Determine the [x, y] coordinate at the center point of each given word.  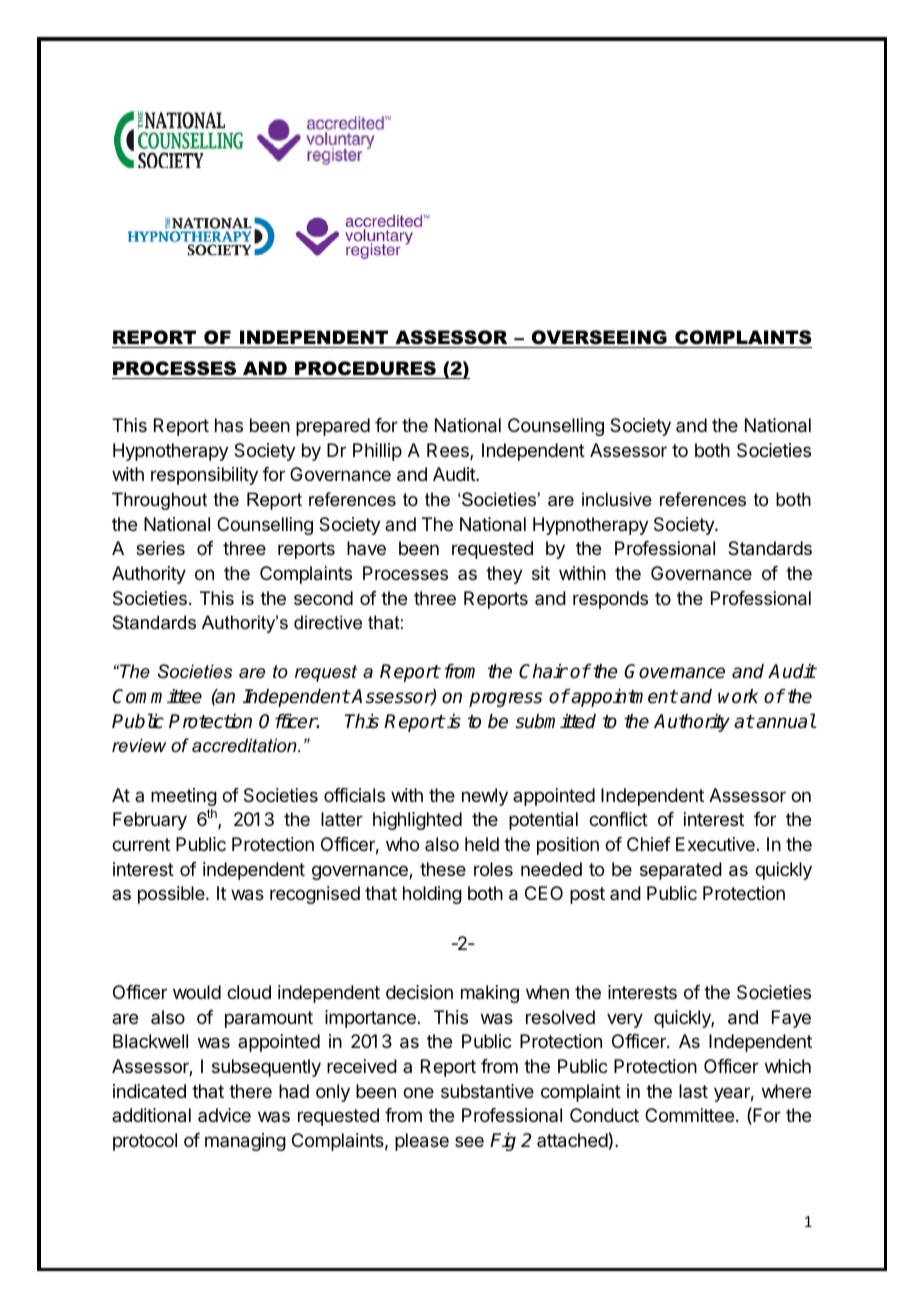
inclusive [617, 499]
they [504, 575]
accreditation [245, 745]
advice [224, 1115]
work [738, 696]
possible [172, 895]
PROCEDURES [365, 368]
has [229, 425]
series [160, 548]
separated [681, 871]
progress [505, 699]
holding [432, 895]
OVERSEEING [599, 339]
